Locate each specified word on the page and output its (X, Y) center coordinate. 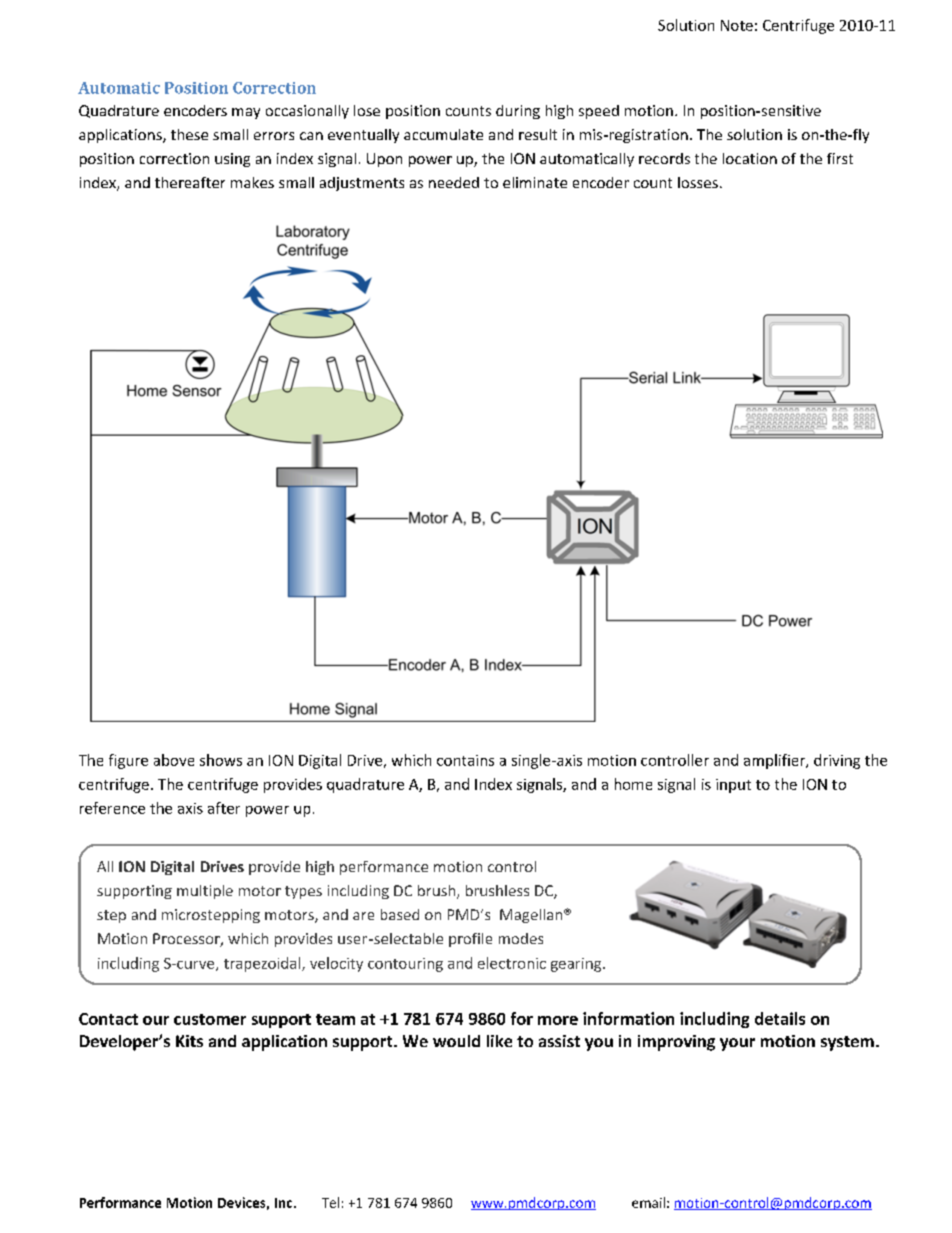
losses (698, 182)
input (733, 786)
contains (465, 760)
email (648, 1202)
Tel (330, 1202)
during (518, 112)
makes (252, 182)
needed (454, 182)
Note (737, 25)
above (174, 760)
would (456, 1041)
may (246, 113)
